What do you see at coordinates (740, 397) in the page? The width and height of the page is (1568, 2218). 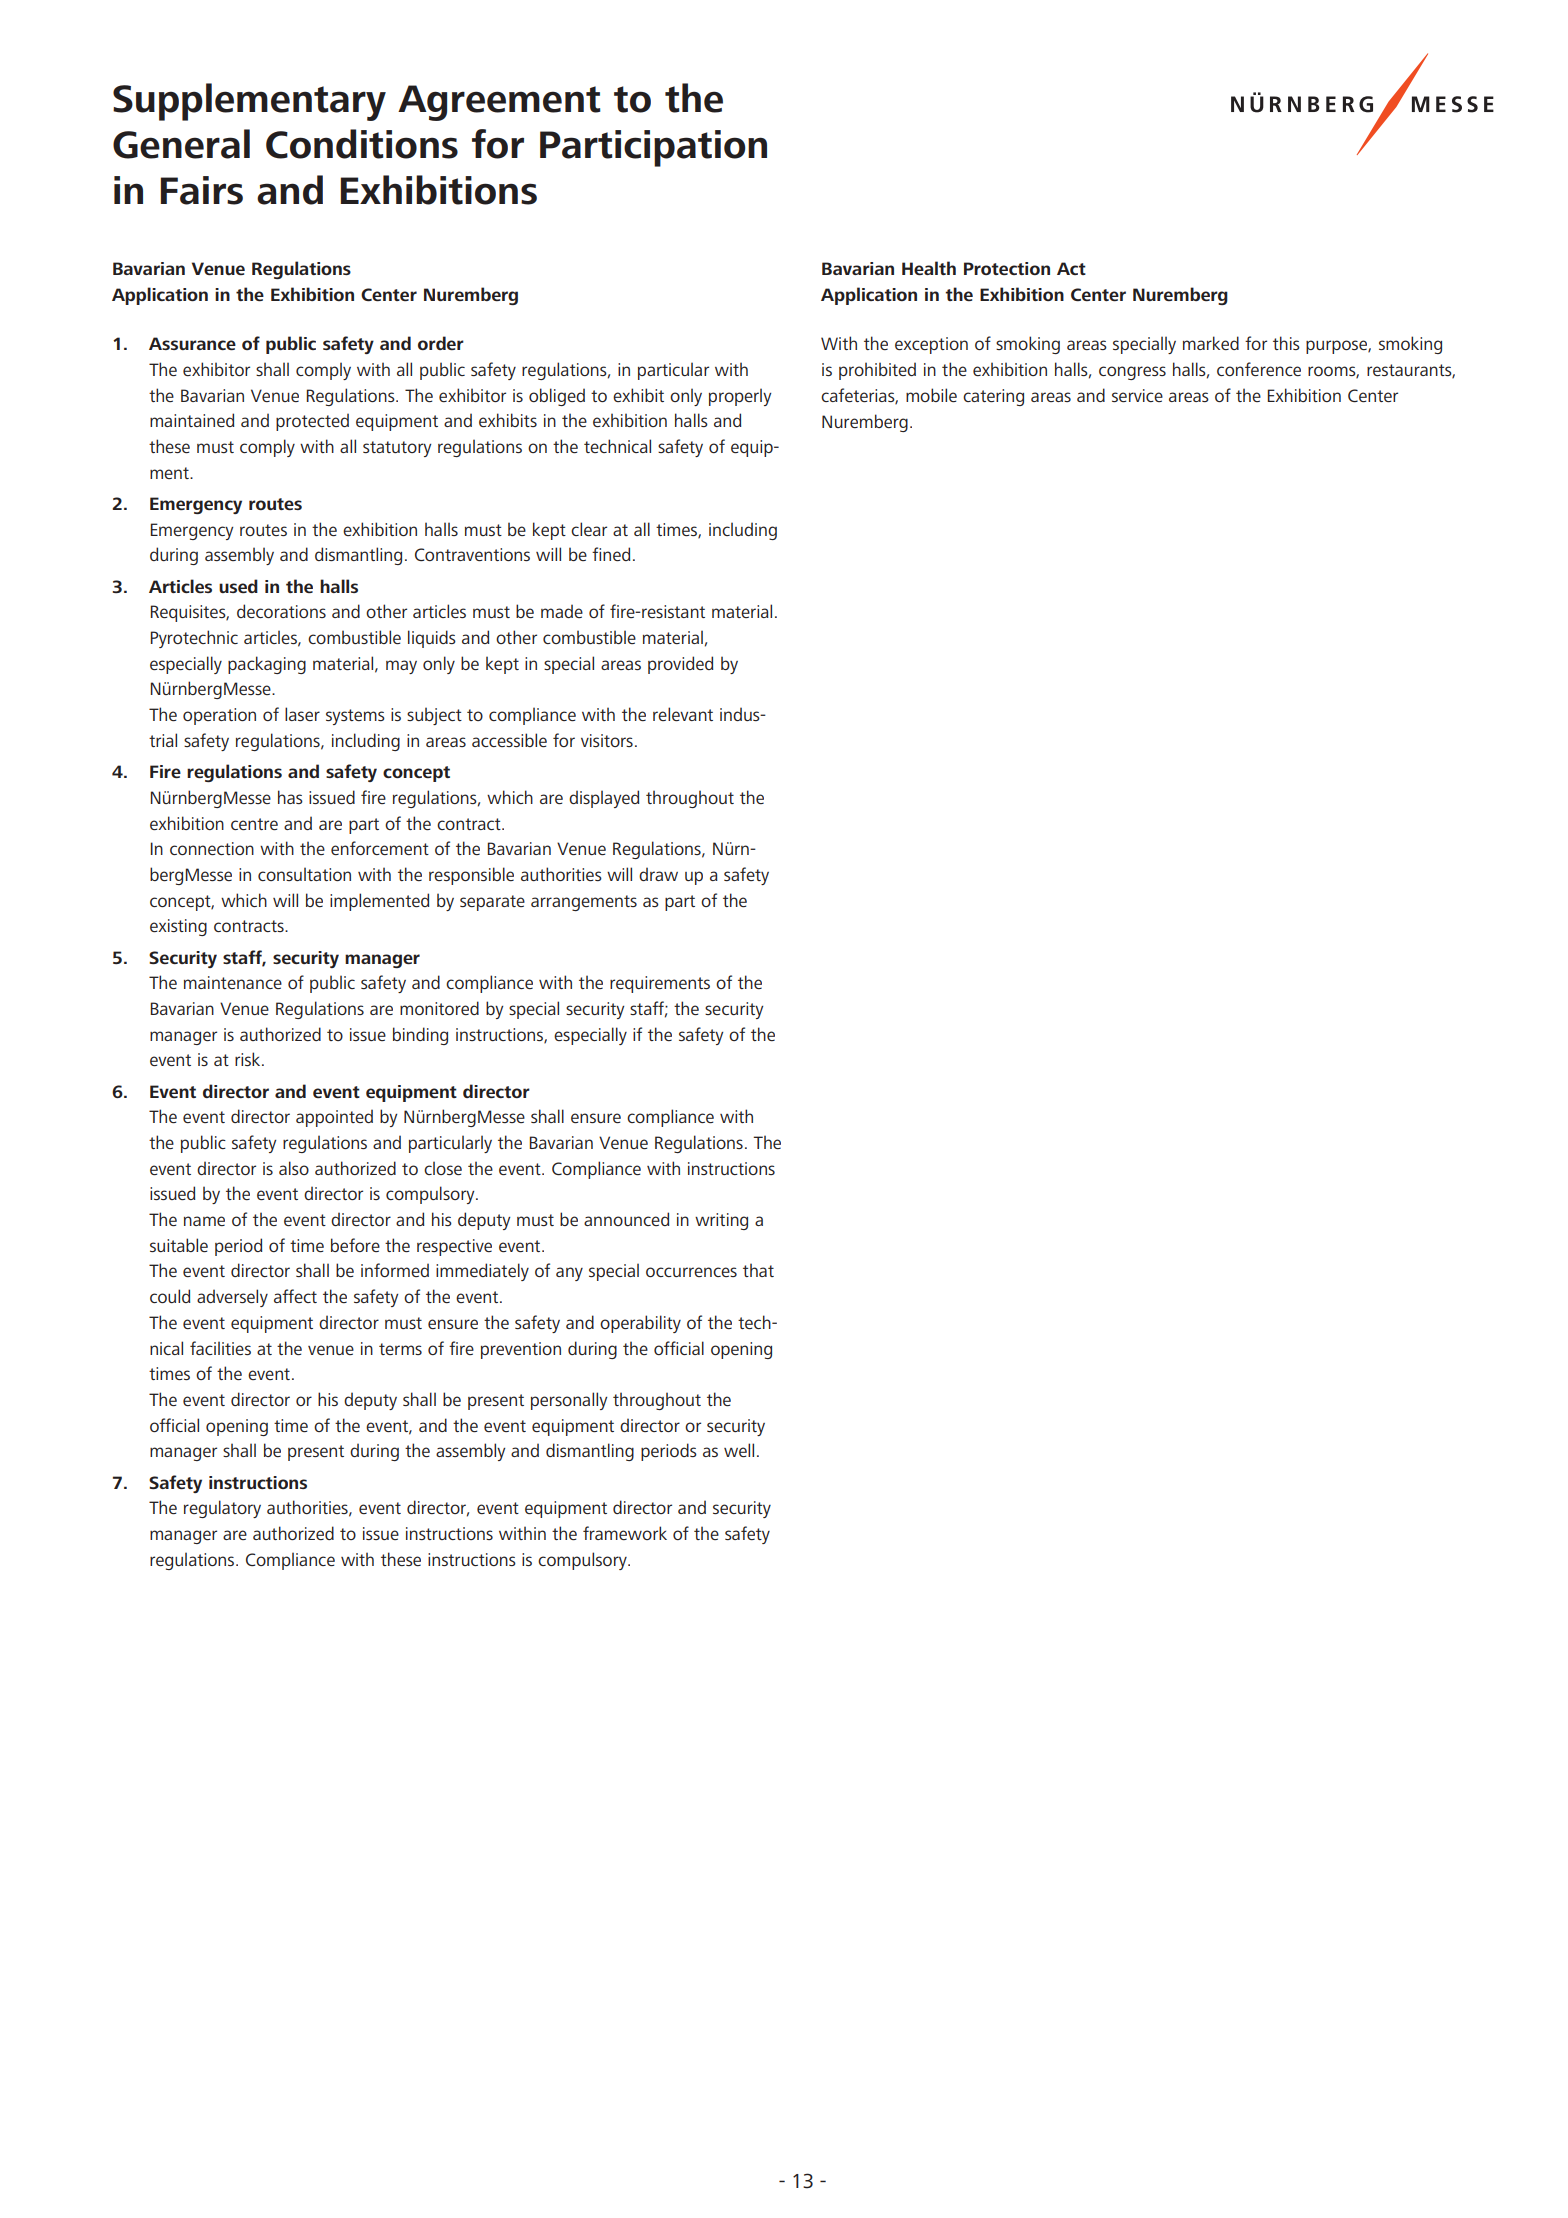 I see `properly` at bounding box center [740, 397].
